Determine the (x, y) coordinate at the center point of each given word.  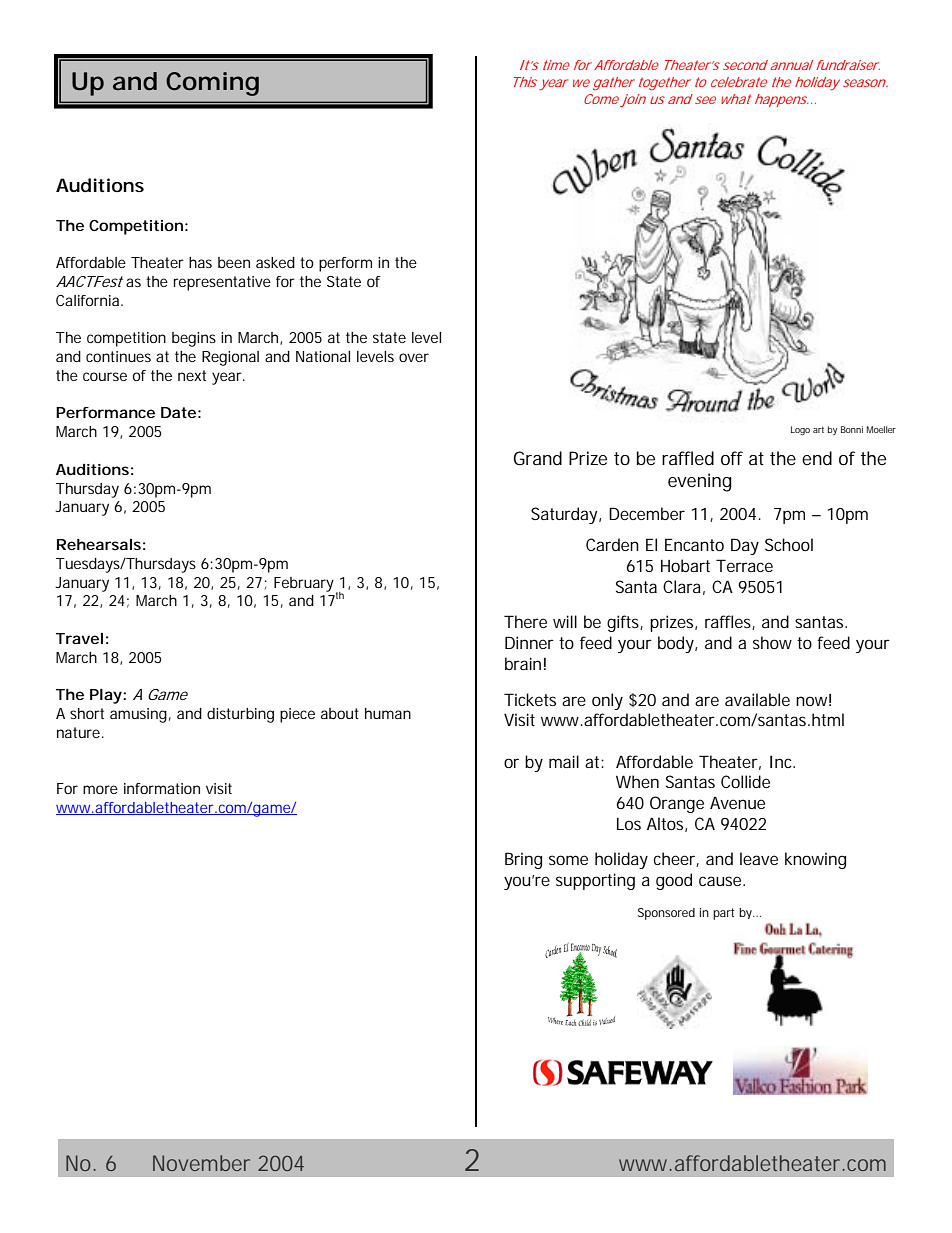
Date (178, 412)
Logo (800, 430)
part (723, 914)
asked (275, 262)
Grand (538, 458)
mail (564, 761)
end (817, 458)
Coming (212, 84)
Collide (745, 781)
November (201, 1163)
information (162, 788)
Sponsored (666, 914)
